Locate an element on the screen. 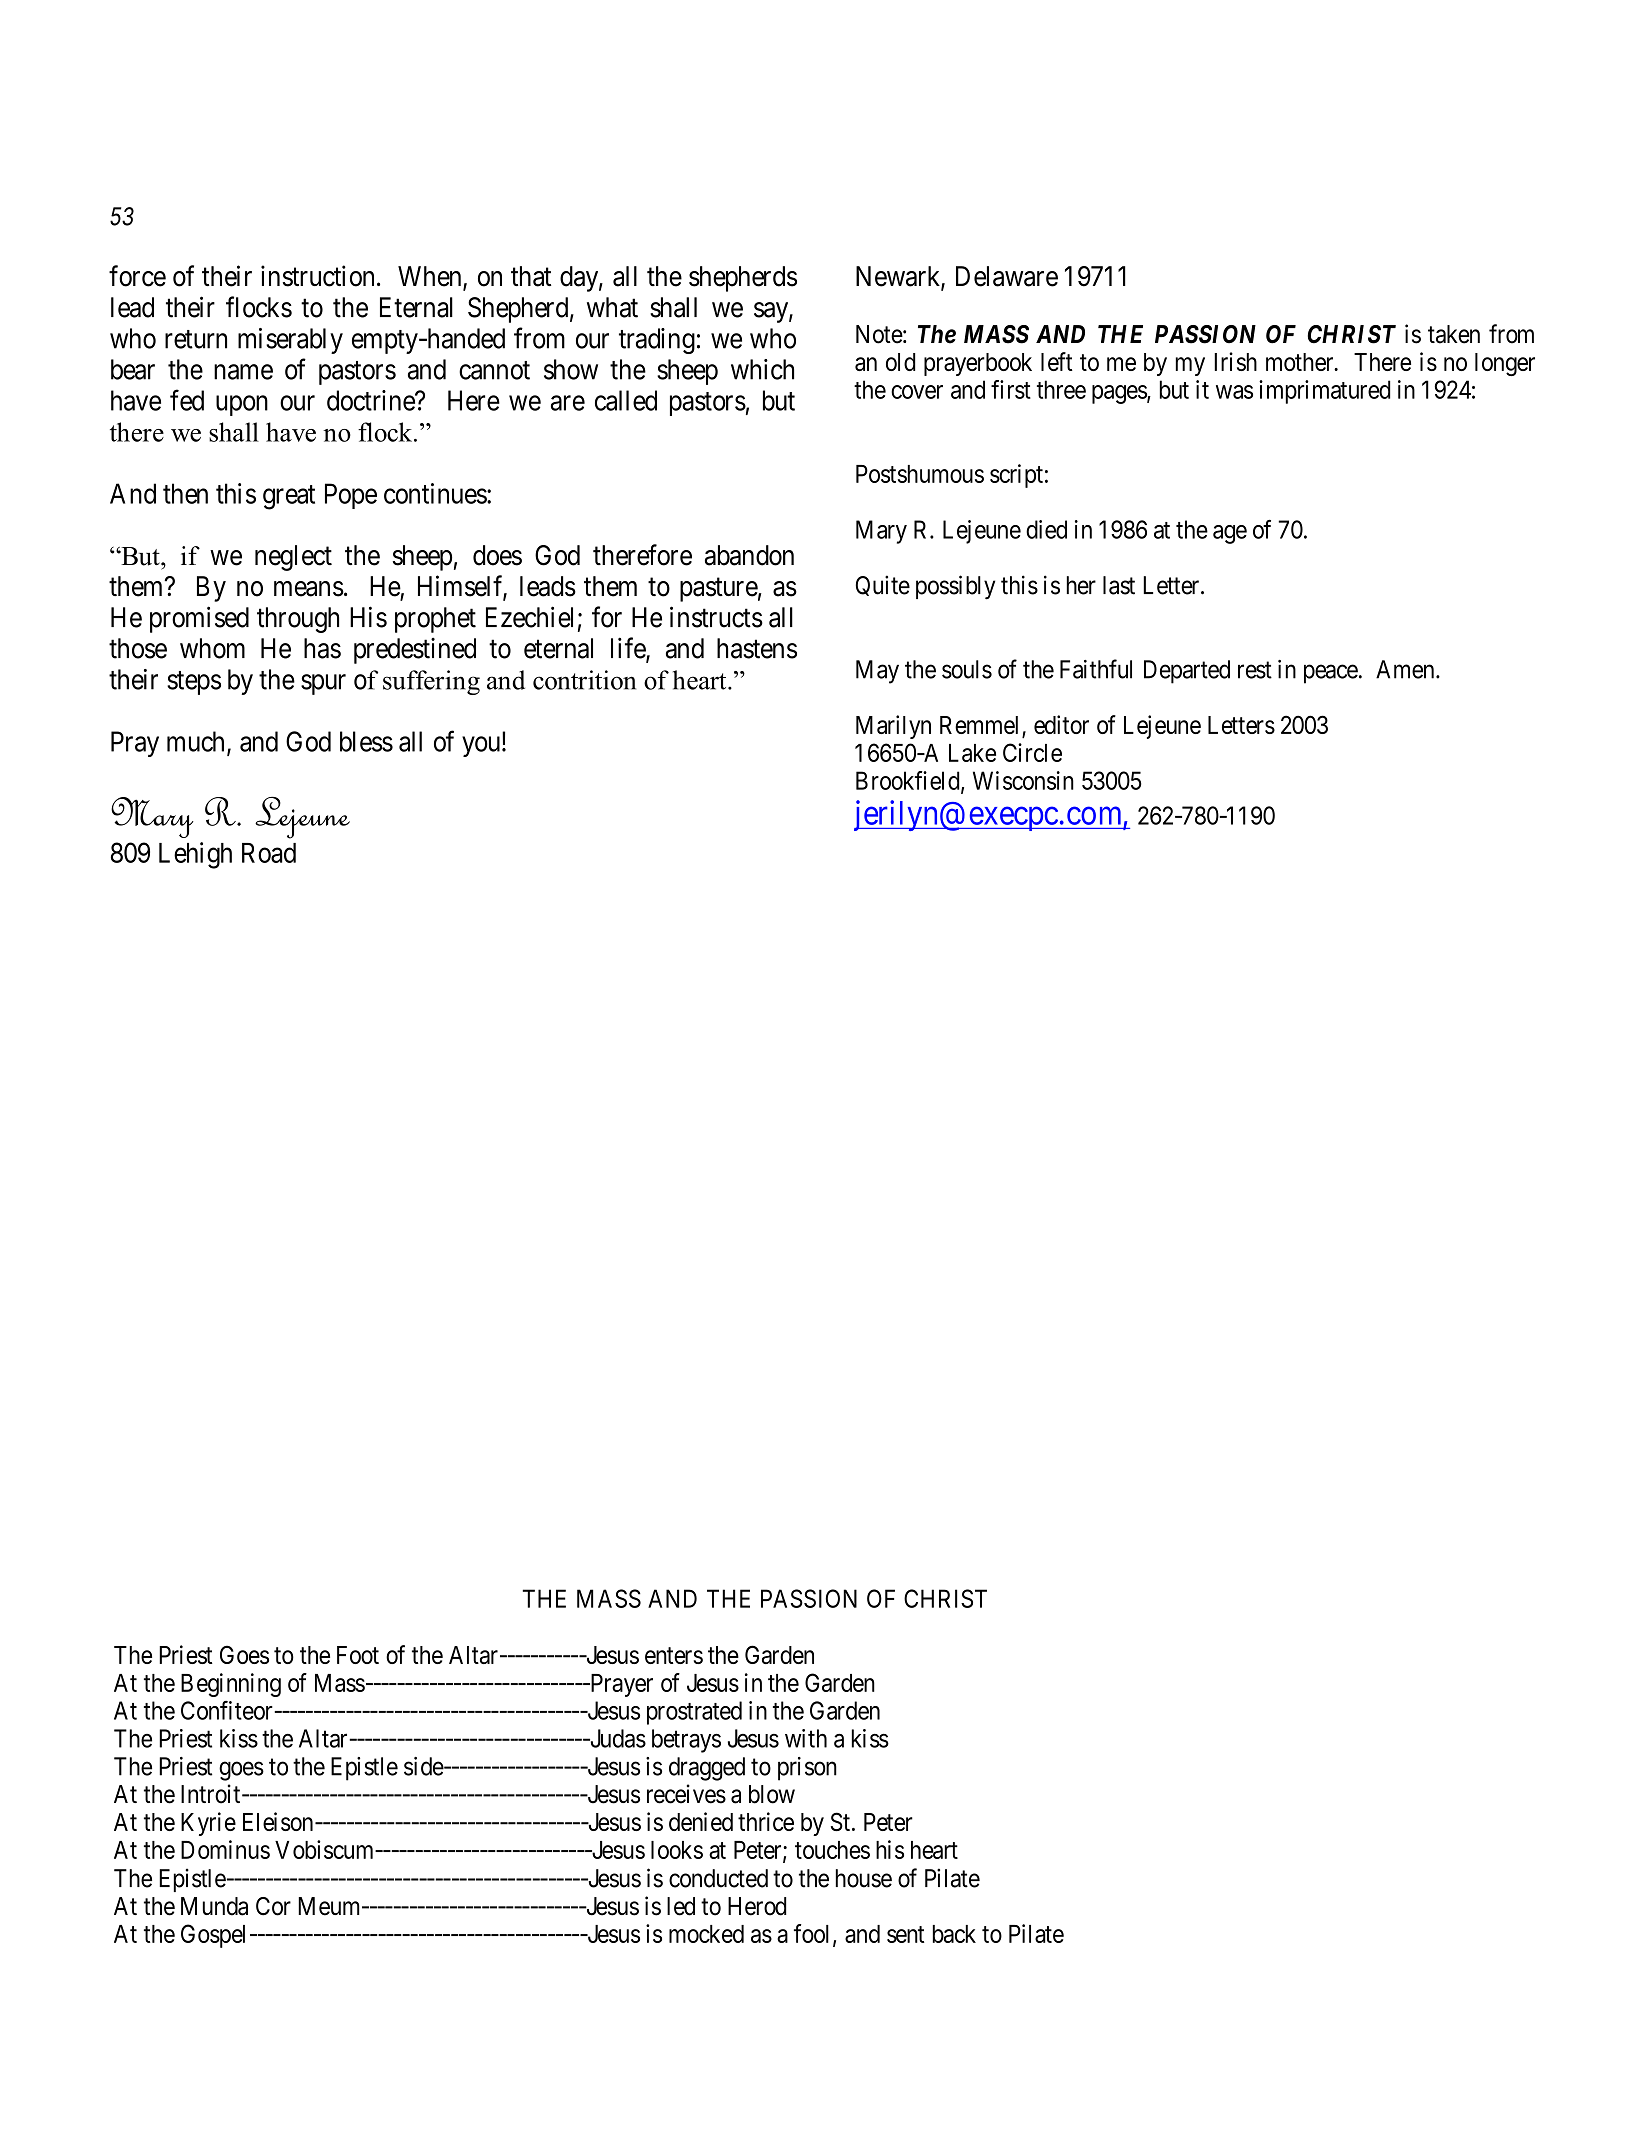  which is located at coordinates (762, 369).
